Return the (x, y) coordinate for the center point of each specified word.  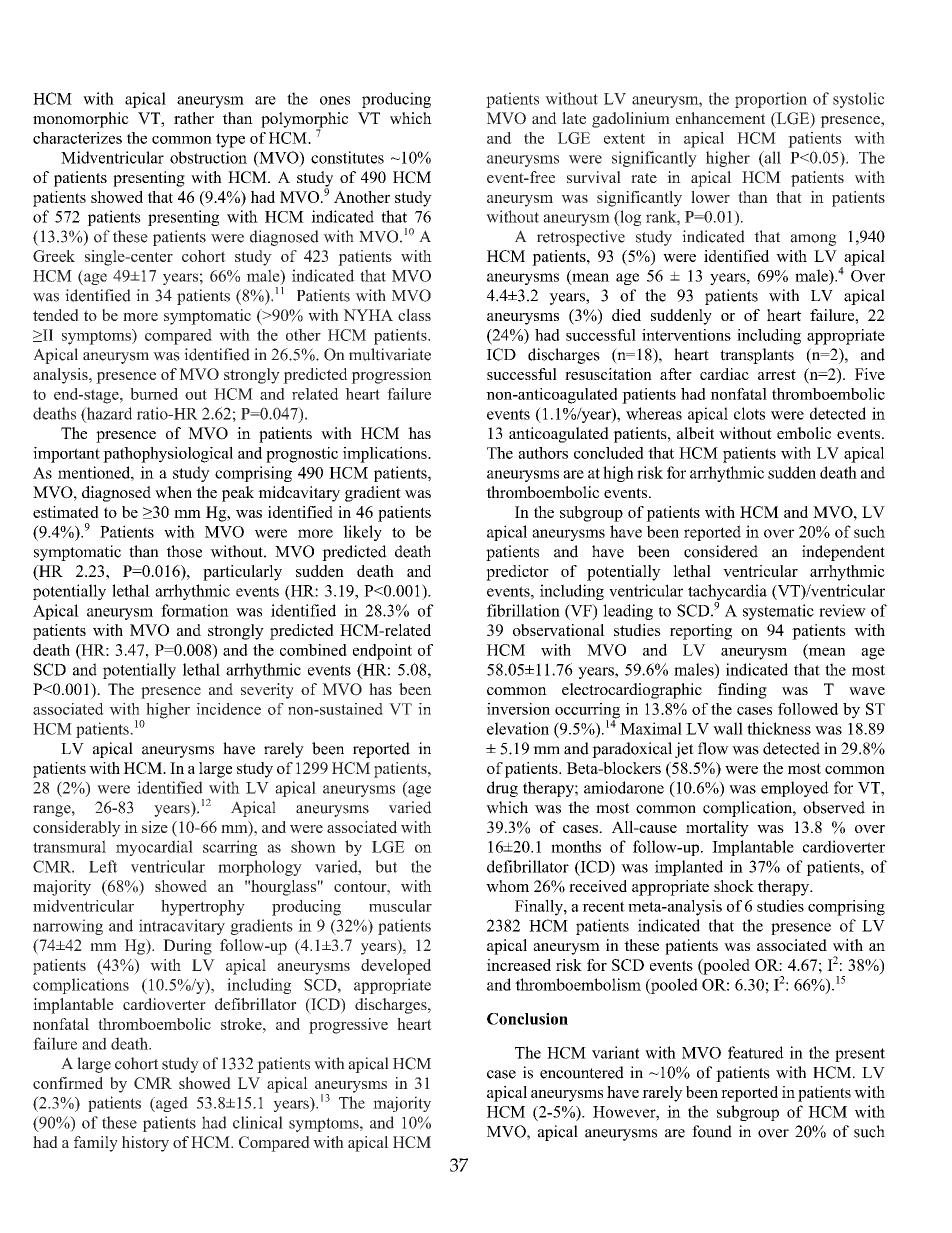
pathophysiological (168, 455)
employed (795, 789)
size (155, 827)
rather (194, 118)
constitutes (347, 157)
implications (386, 455)
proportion (771, 100)
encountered (582, 1072)
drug (502, 789)
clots (749, 413)
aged (171, 1104)
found (712, 1131)
